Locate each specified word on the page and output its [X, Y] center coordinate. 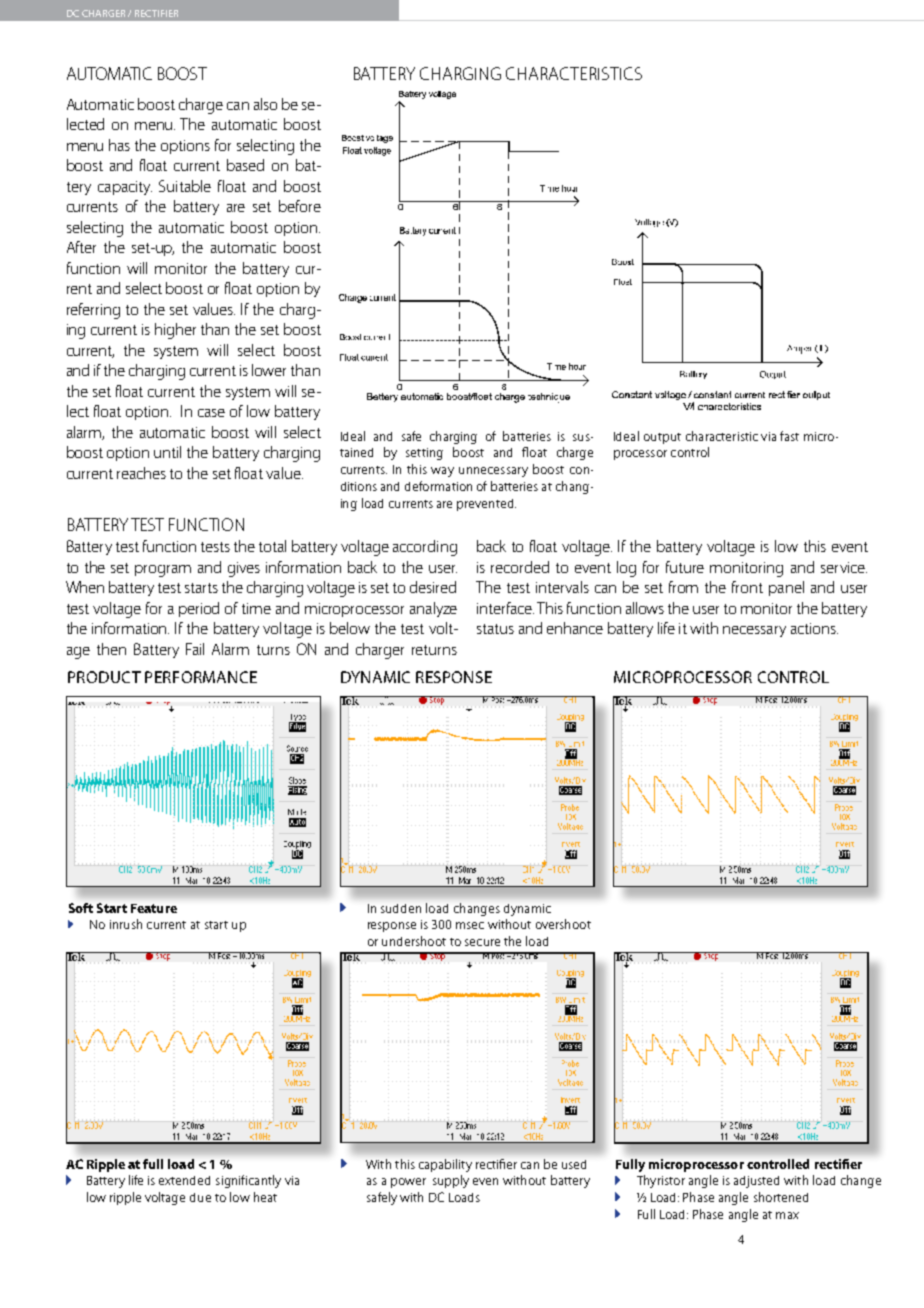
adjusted [756, 1182]
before [300, 206]
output [662, 438]
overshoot [563, 924]
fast [789, 436]
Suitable [185, 186]
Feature [154, 908]
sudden [401, 908]
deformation [438, 486]
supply [451, 1181]
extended [184, 1180]
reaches [141, 473]
